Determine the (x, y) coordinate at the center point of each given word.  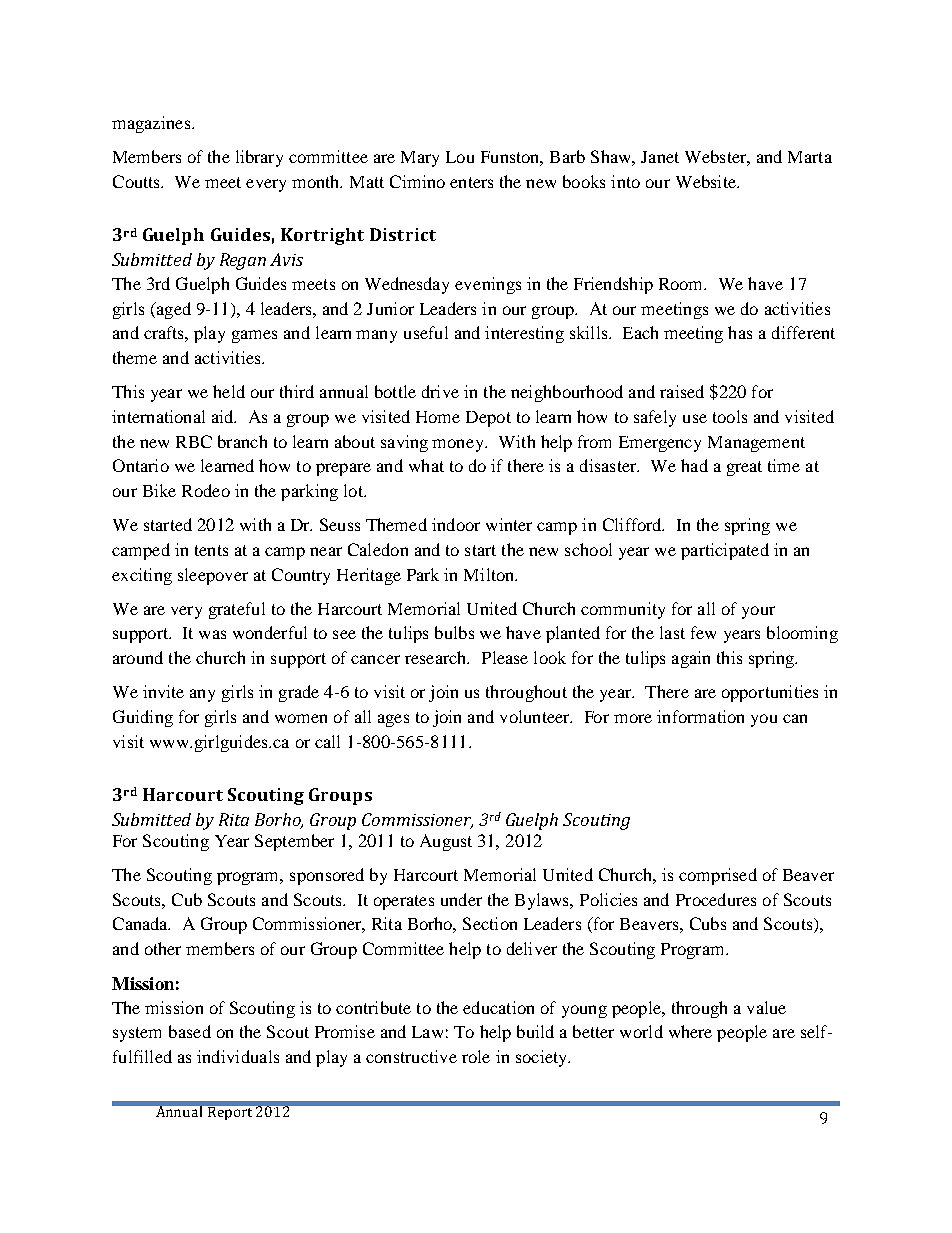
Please (505, 657)
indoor (456, 524)
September (294, 842)
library (259, 158)
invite (163, 691)
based (190, 1031)
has (740, 332)
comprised (718, 876)
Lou (460, 157)
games (254, 336)
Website (707, 181)
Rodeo (206, 490)
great (744, 468)
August (446, 842)
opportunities (770, 693)
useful (426, 332)
